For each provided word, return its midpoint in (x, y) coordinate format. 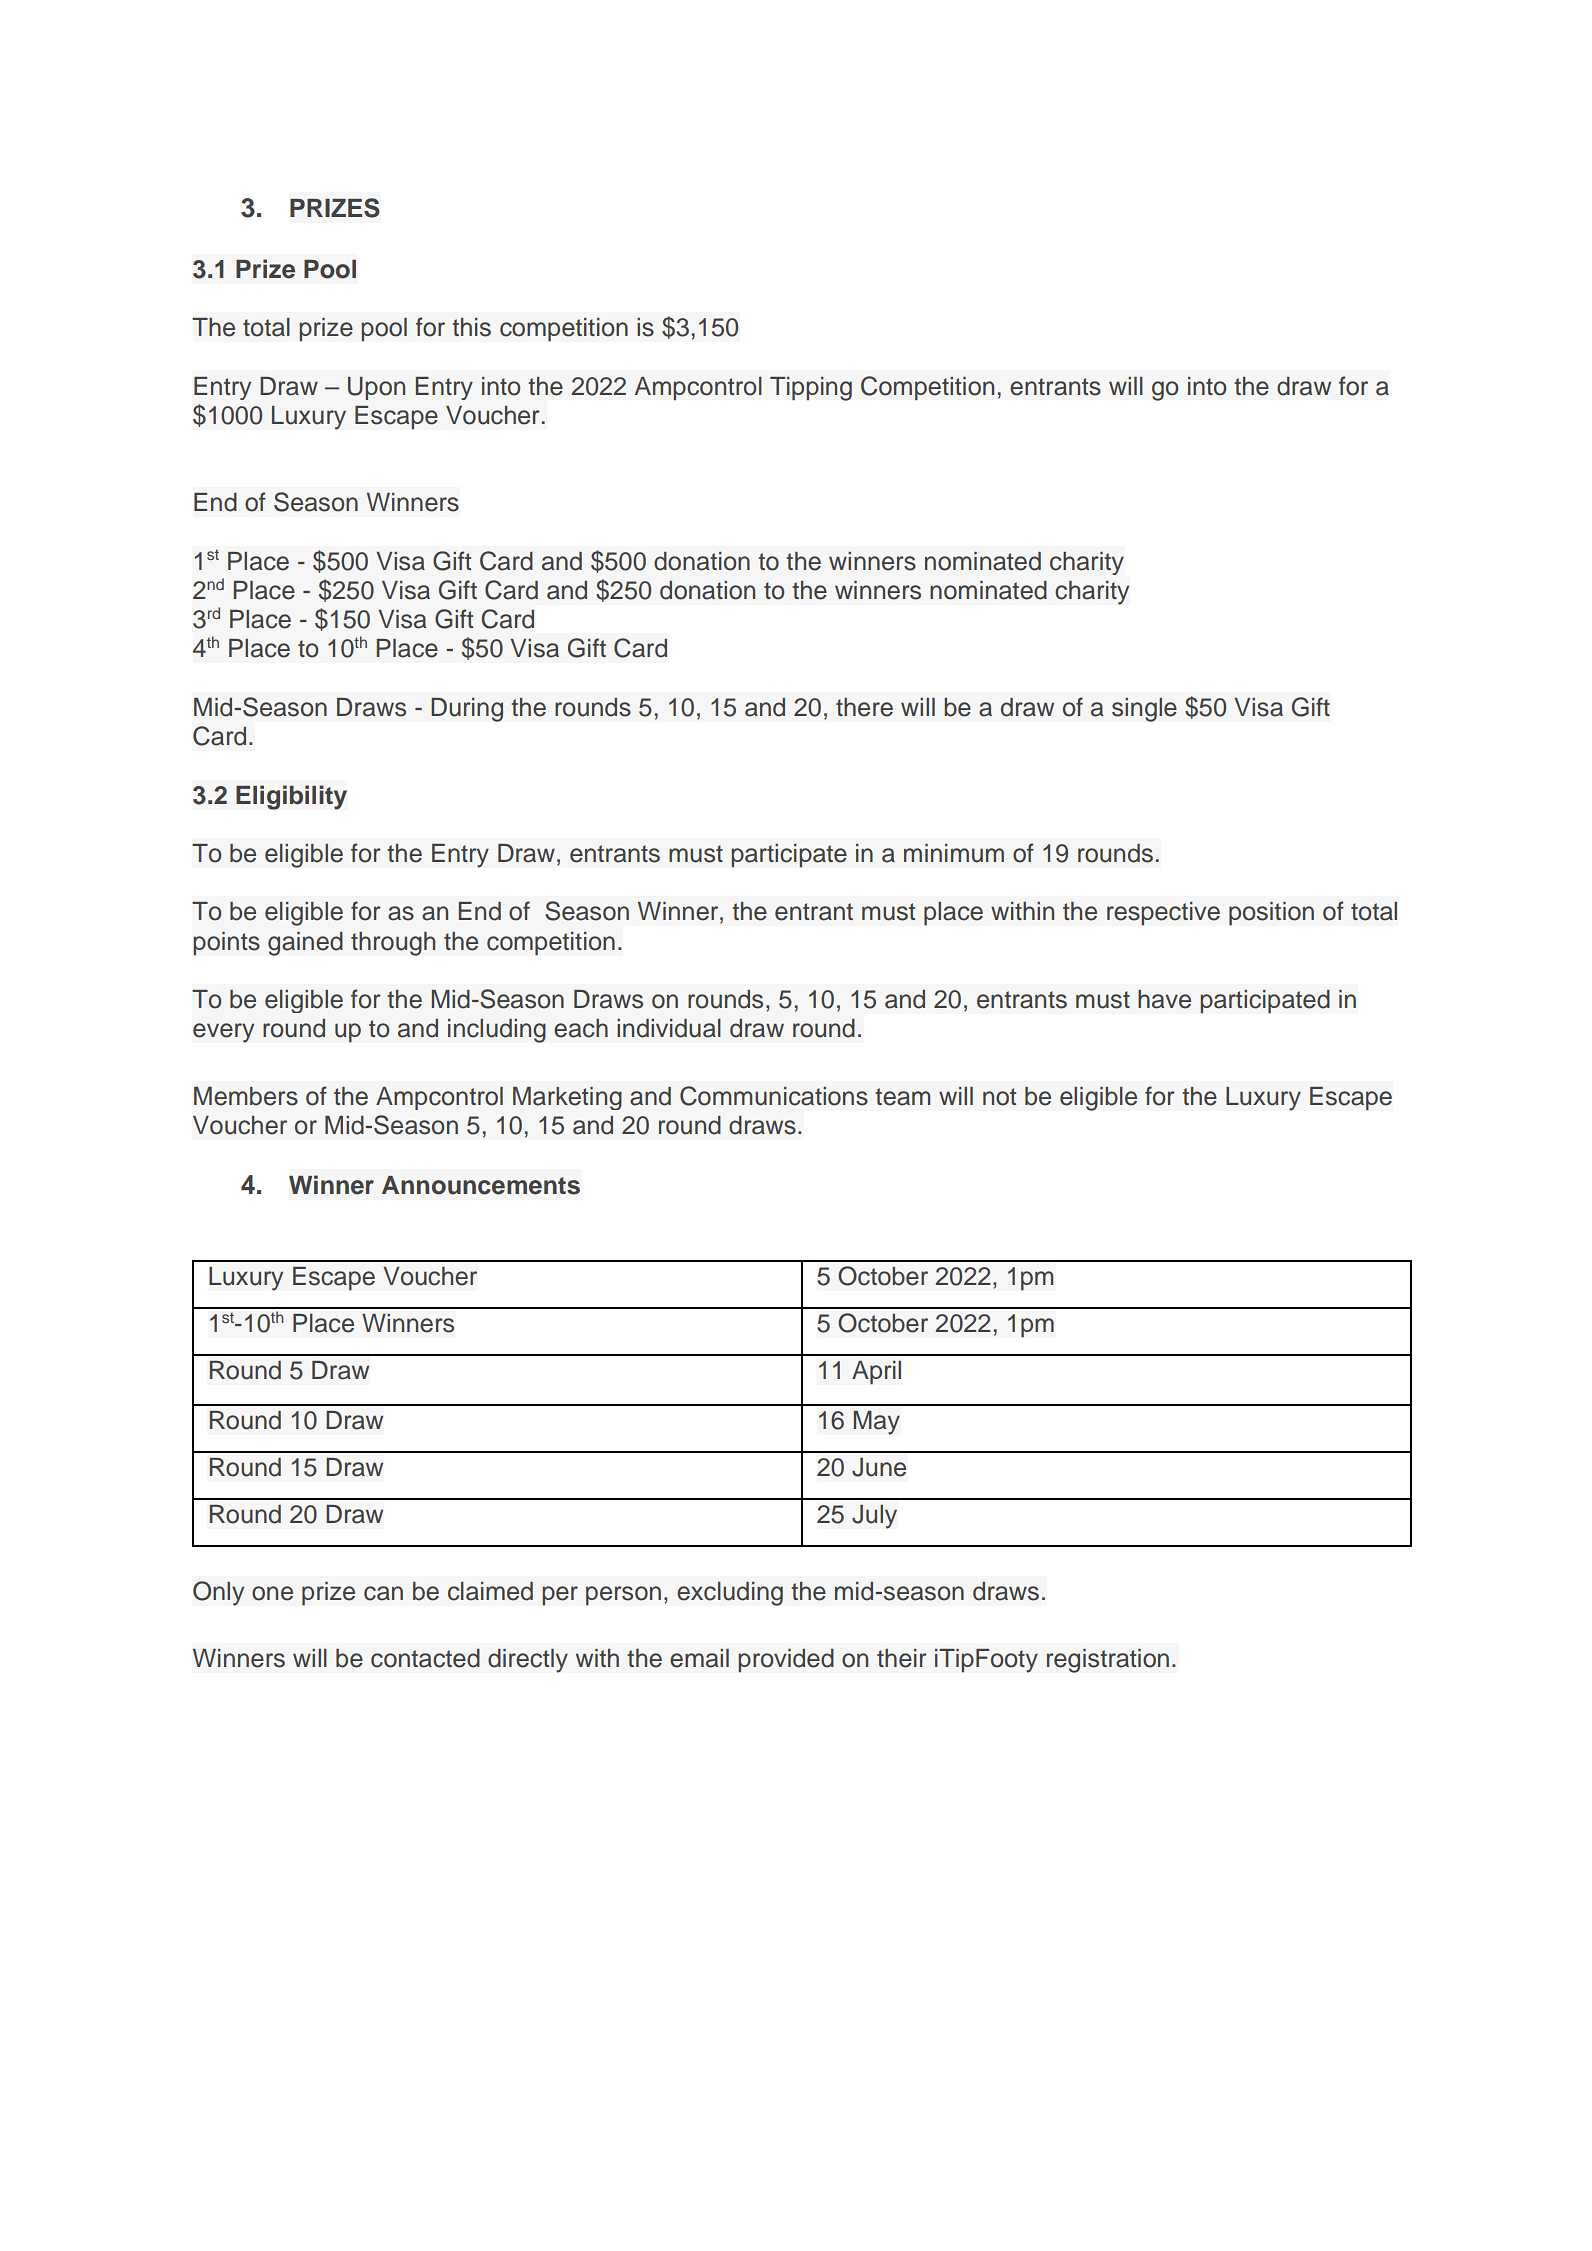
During (467, 710)
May (876, 1422)
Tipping (811, 389)
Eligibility (291, 797)
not (999, 1097)
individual (669, 1028)
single (1144, 710)
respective (1163, 914)
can (383, 1593)
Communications (774, 1096)
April (876, 1372)
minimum (954, 853)
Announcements (481, 1185)
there (864, 707)
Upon (376, 388)
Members (246, 1096)
